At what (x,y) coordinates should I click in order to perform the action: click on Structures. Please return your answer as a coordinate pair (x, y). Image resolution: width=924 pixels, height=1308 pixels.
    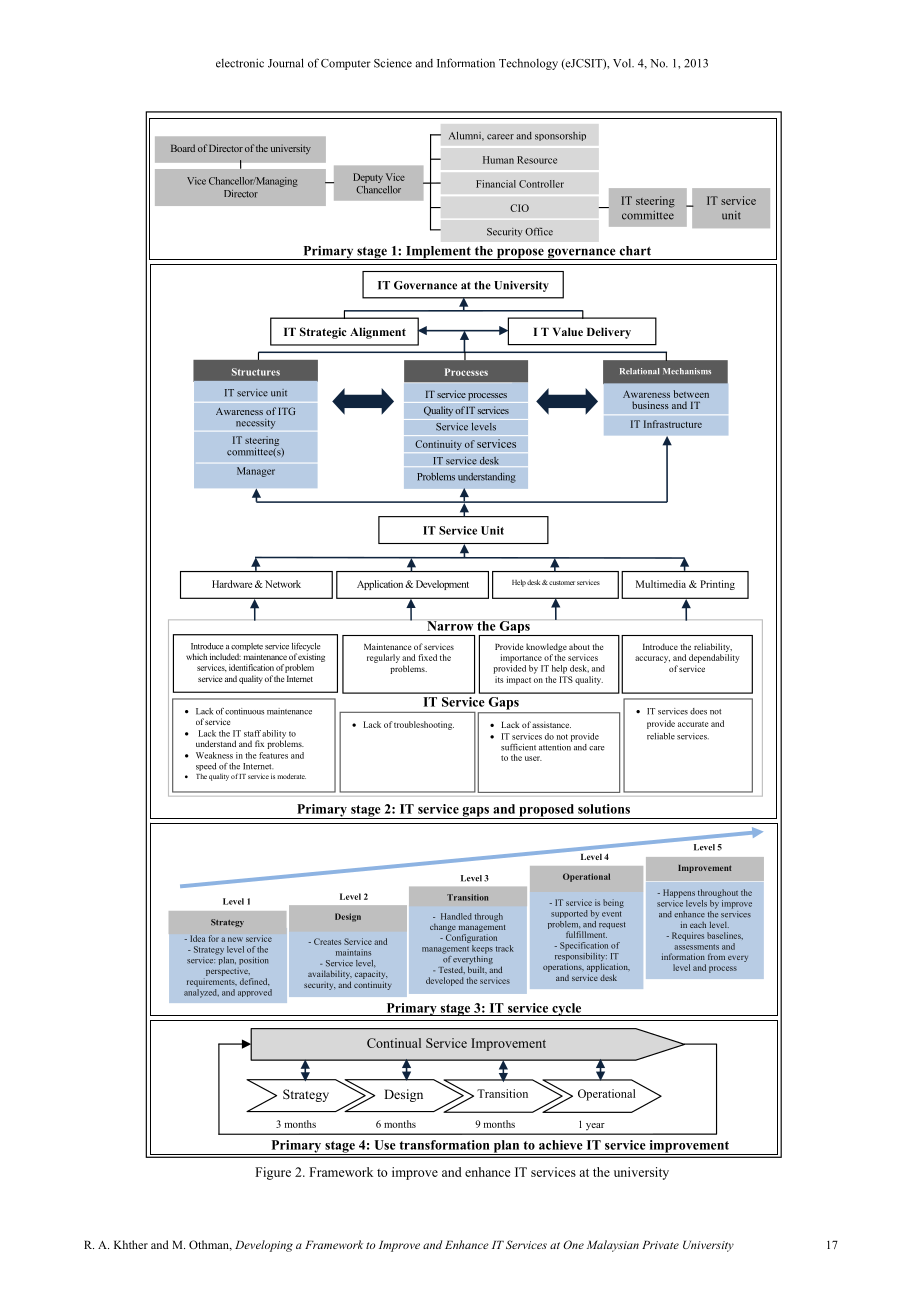
    Looking at the image, I should click on (256, 372).
